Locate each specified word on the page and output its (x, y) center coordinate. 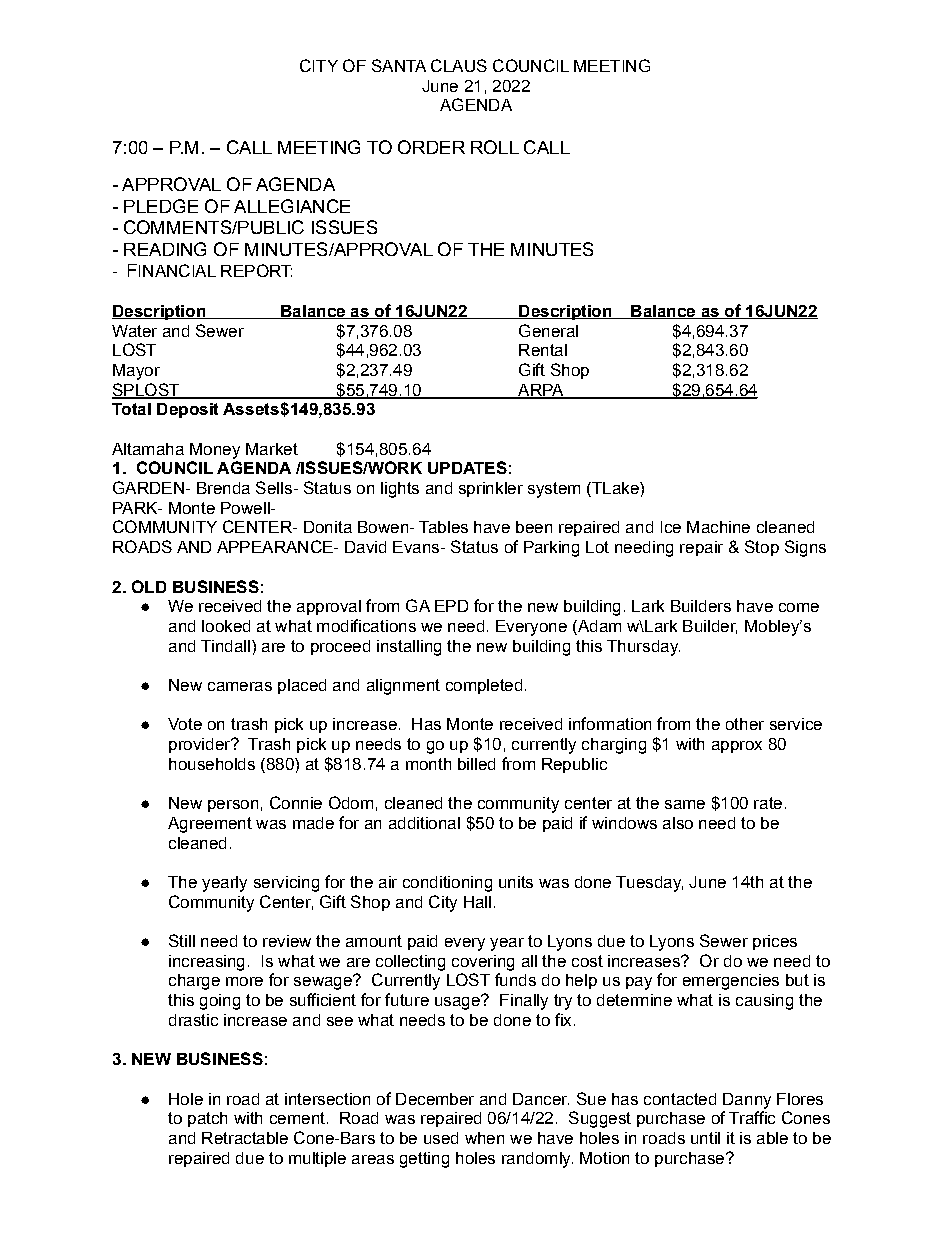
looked (226, 626)
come (799, 607)
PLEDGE (161, 206)
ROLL (495, 147)
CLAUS (459, 65)
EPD (451, 606)
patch (207, 1119)
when (484, 1138)
